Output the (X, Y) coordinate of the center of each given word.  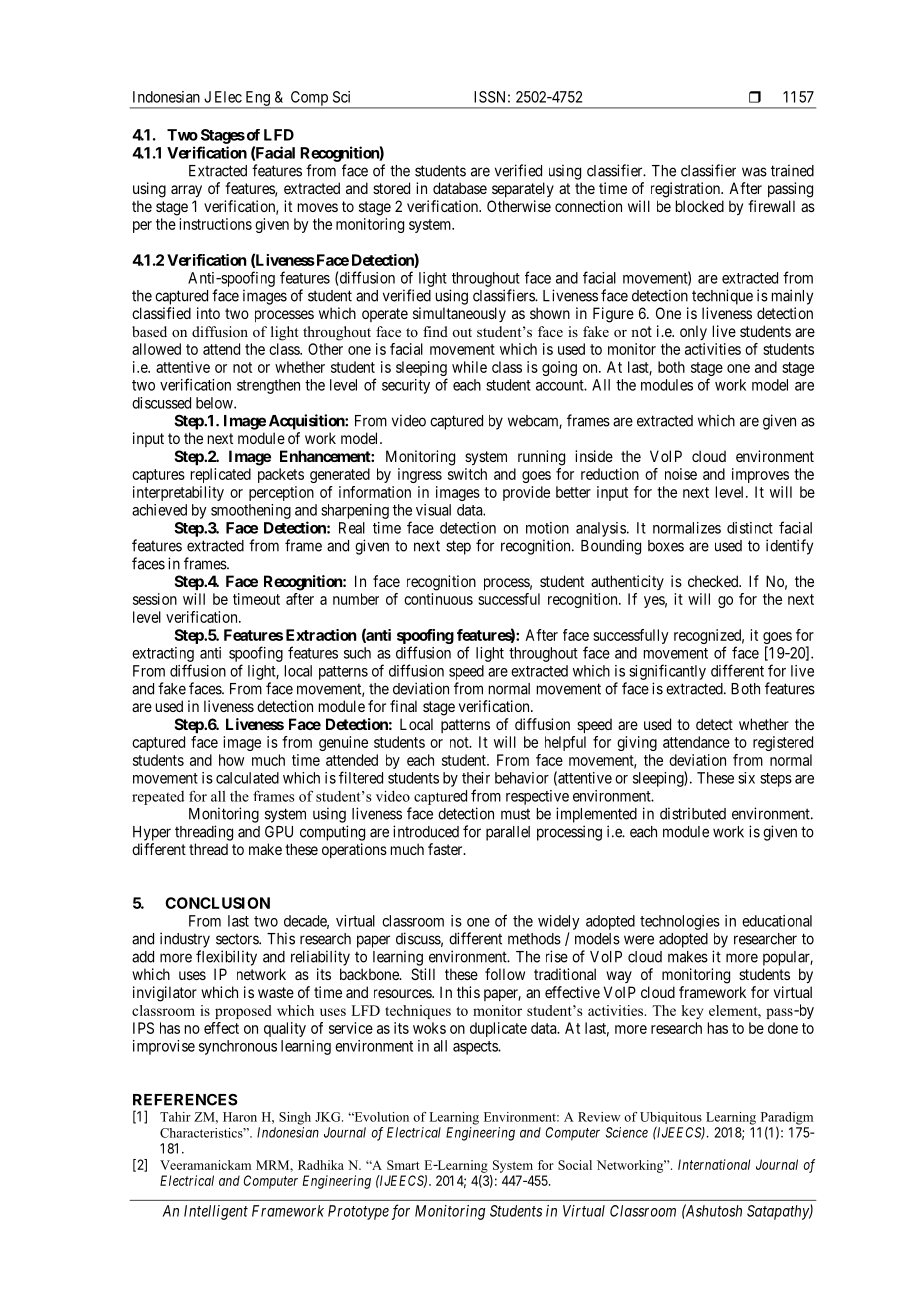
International (714, 1164)
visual (433, 510)
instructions (215, 224)
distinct (750, 528)
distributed (693, 813)
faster (446, 849)
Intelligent (216, 1212)
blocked (700, 206)
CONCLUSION (217, 903)
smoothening (251, 511)
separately (523, 189)
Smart (403, 1165)
